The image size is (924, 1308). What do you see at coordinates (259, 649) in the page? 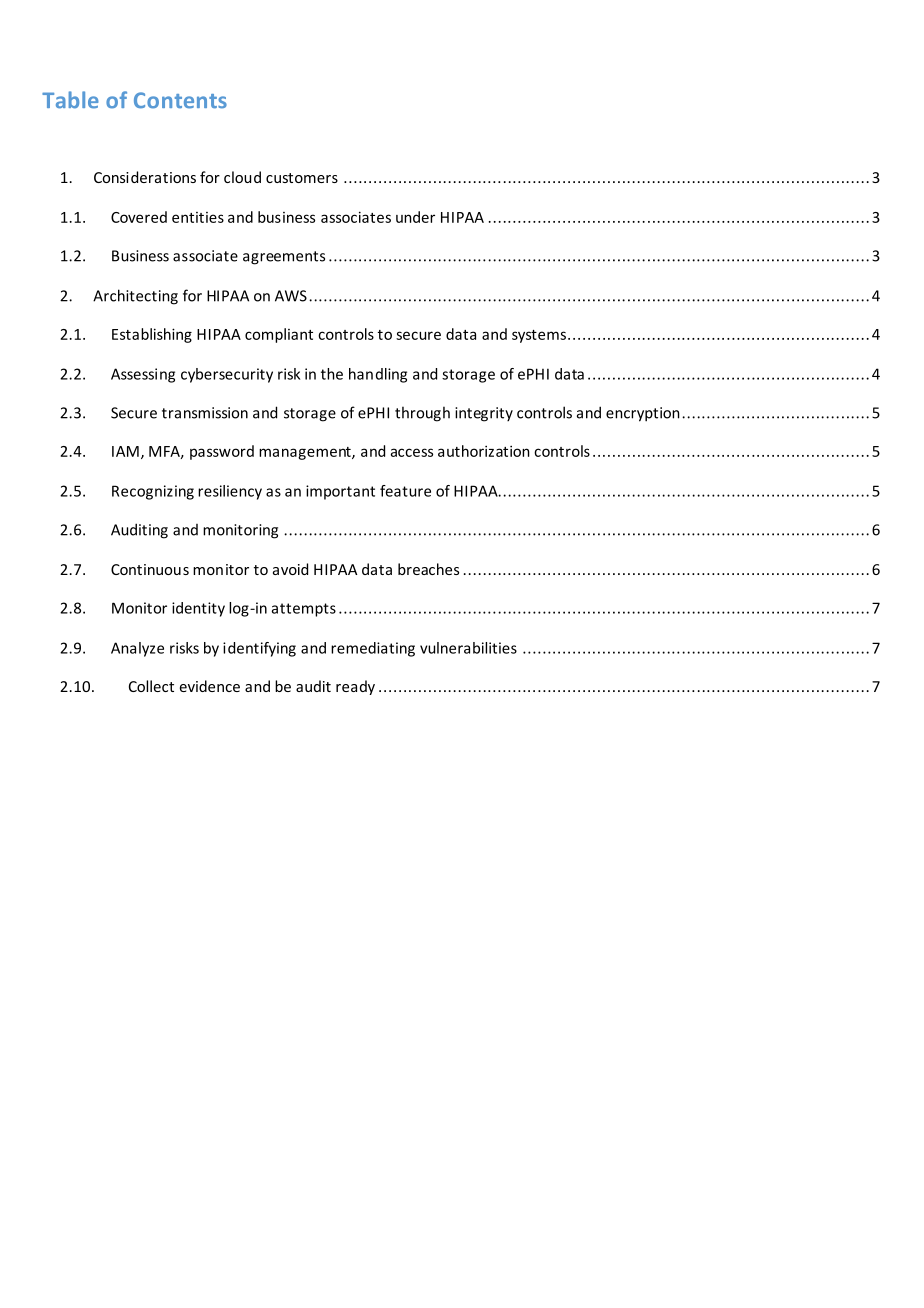
I see `identifying` at bounding box center [259, 649].
